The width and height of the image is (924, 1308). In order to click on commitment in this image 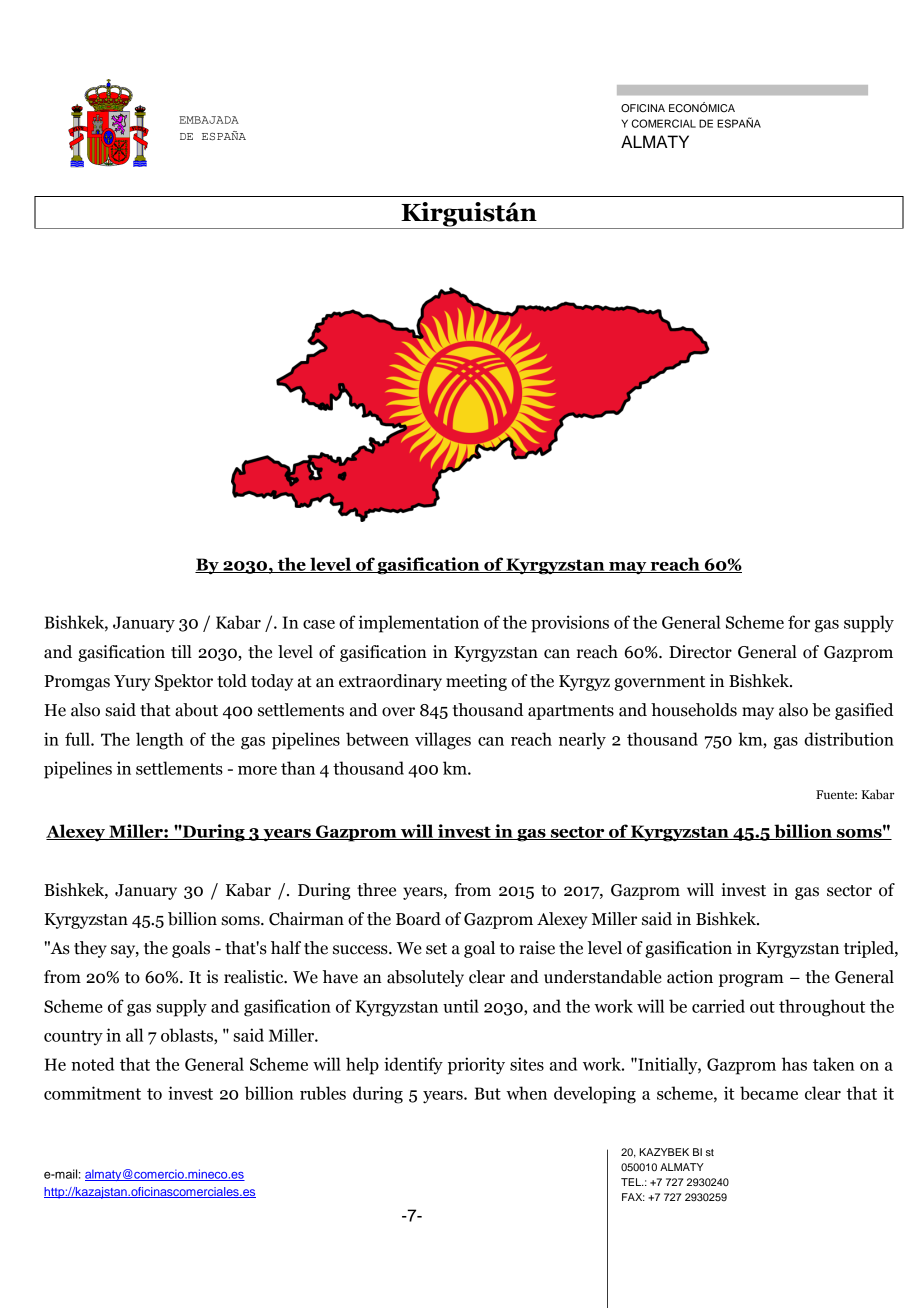, I will do `click(92, 1093)`.
